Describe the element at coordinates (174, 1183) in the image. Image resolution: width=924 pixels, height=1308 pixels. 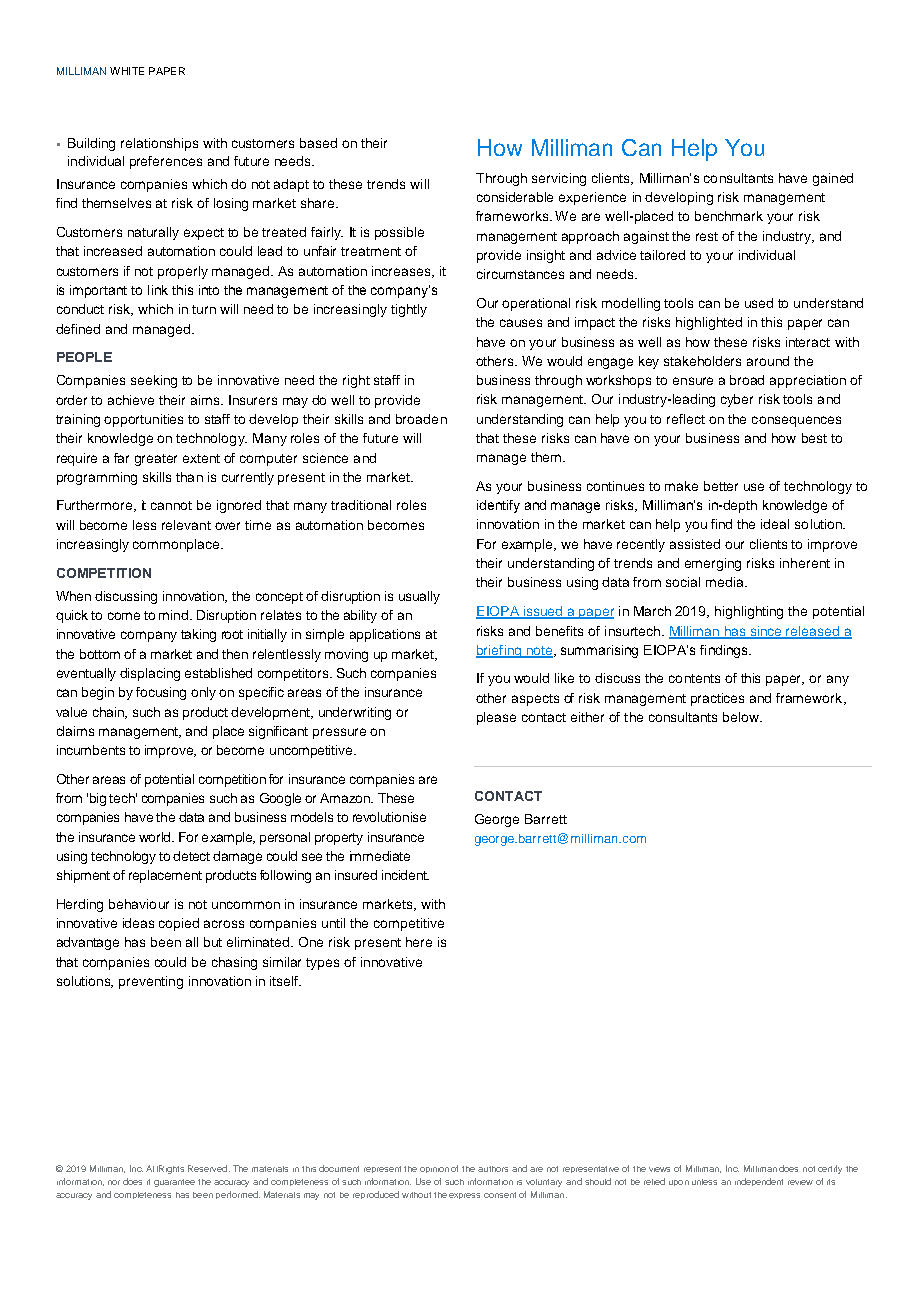
I see `guarantee` at that location.
